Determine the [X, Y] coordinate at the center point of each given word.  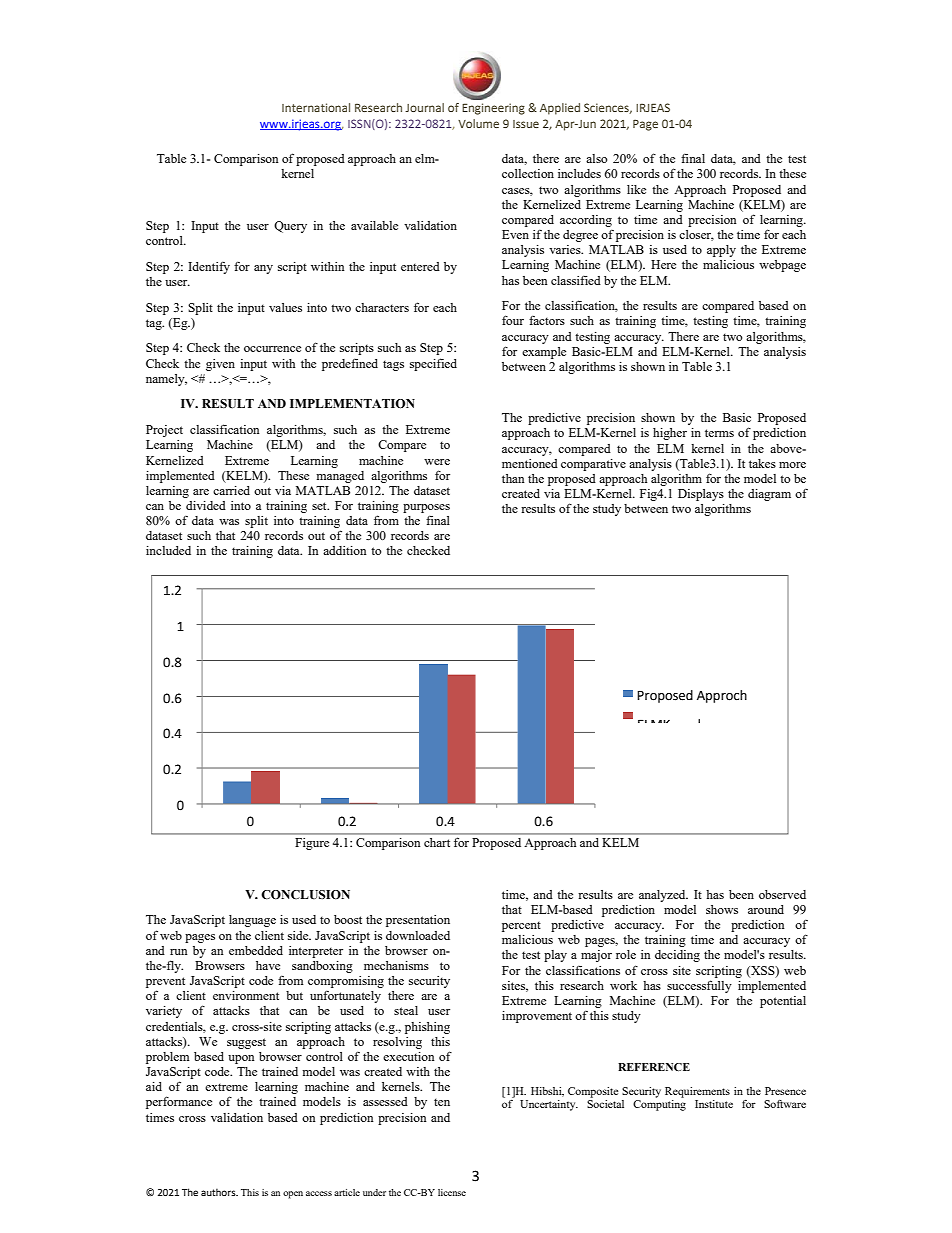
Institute [714, 1104]
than [513, 478]
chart [437, 842]
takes [762, 463]
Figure [312, 844]
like [636, 189]
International [316, 107]
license [452, 1192]
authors [219, 1192]
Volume [478, 123]
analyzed [663, 896]
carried [231, 490]
